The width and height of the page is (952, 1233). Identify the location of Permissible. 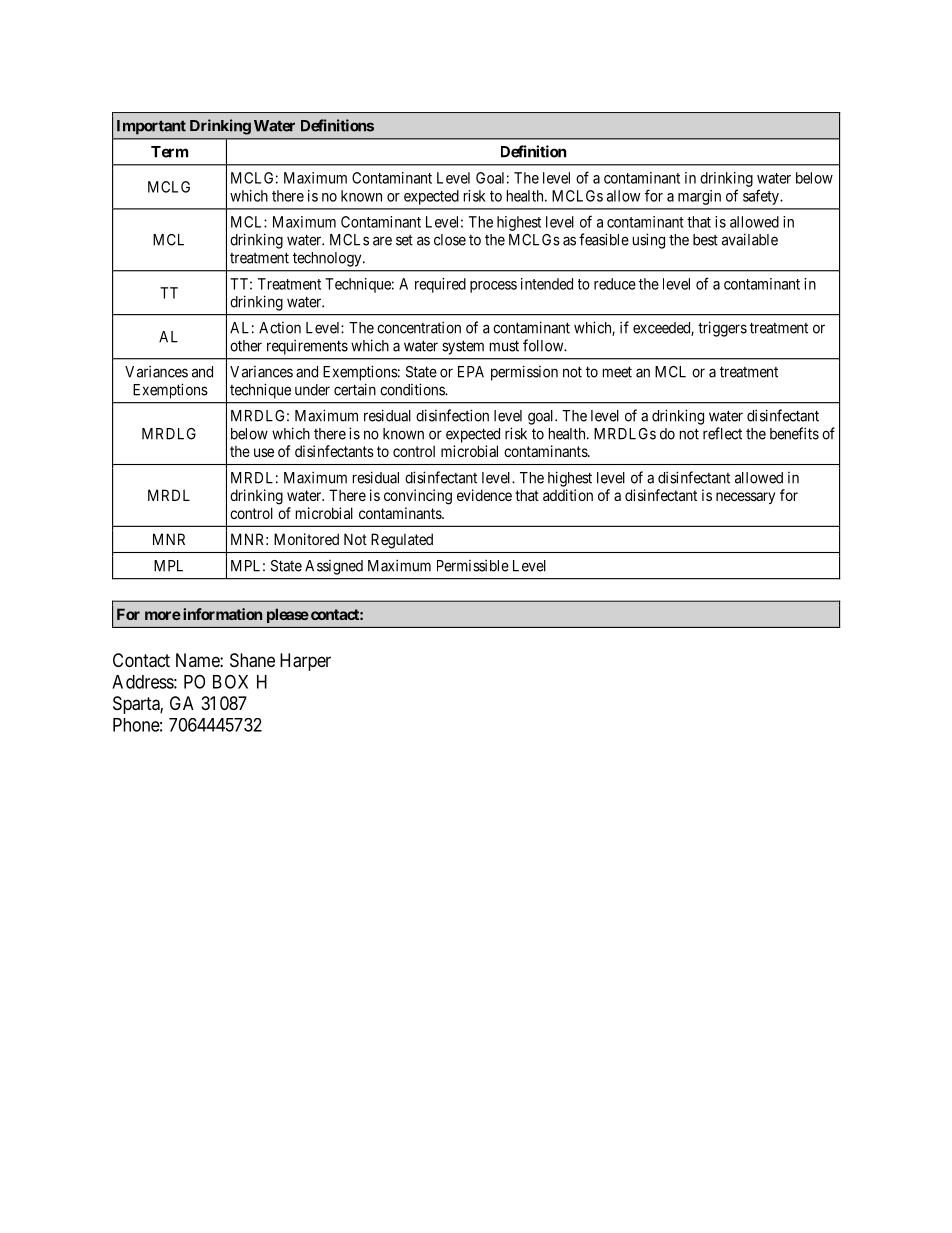
(473, 565).
